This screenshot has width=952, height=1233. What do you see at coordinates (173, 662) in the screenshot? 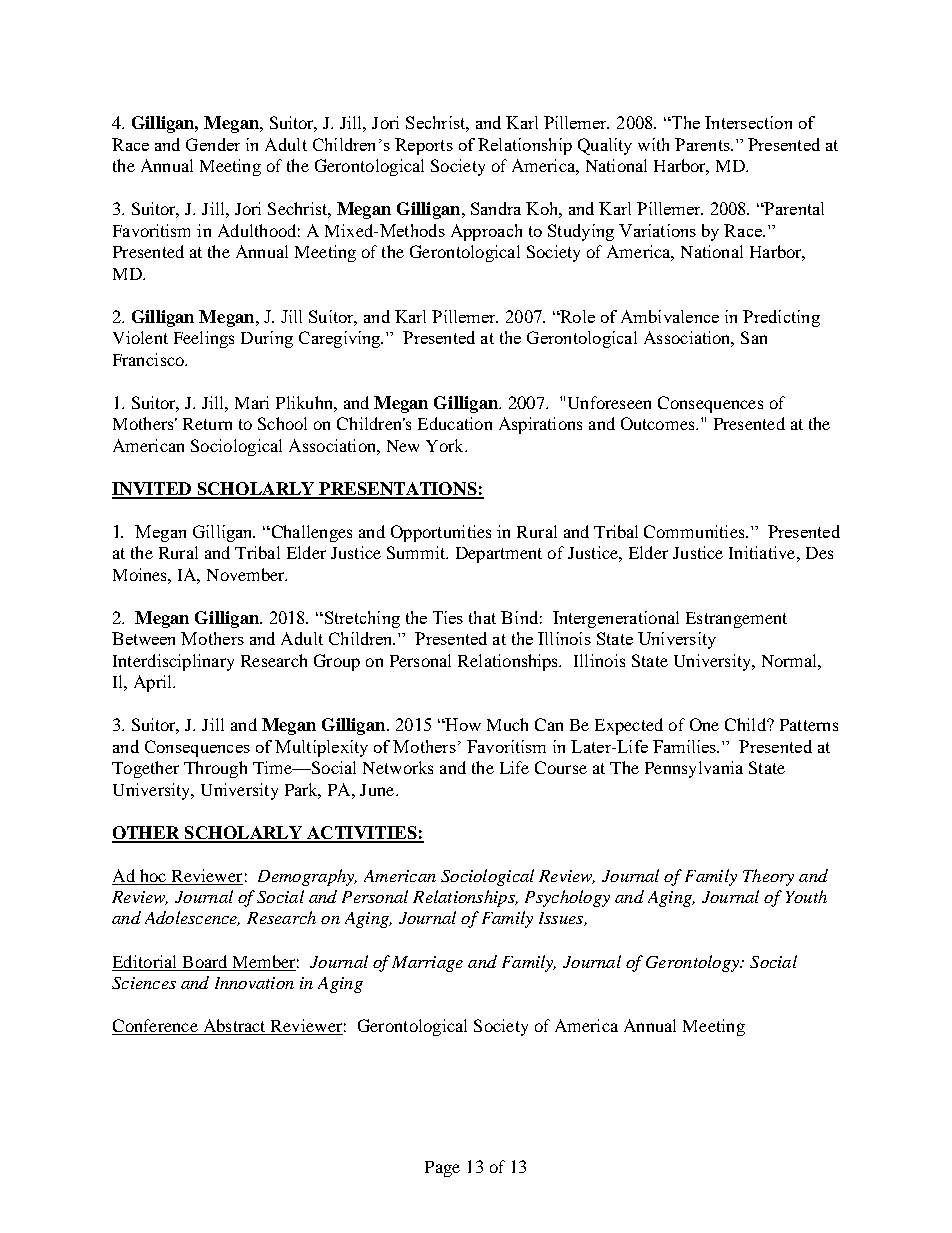
I see `Interdisciplinary` at bounding box center [173, 662].
